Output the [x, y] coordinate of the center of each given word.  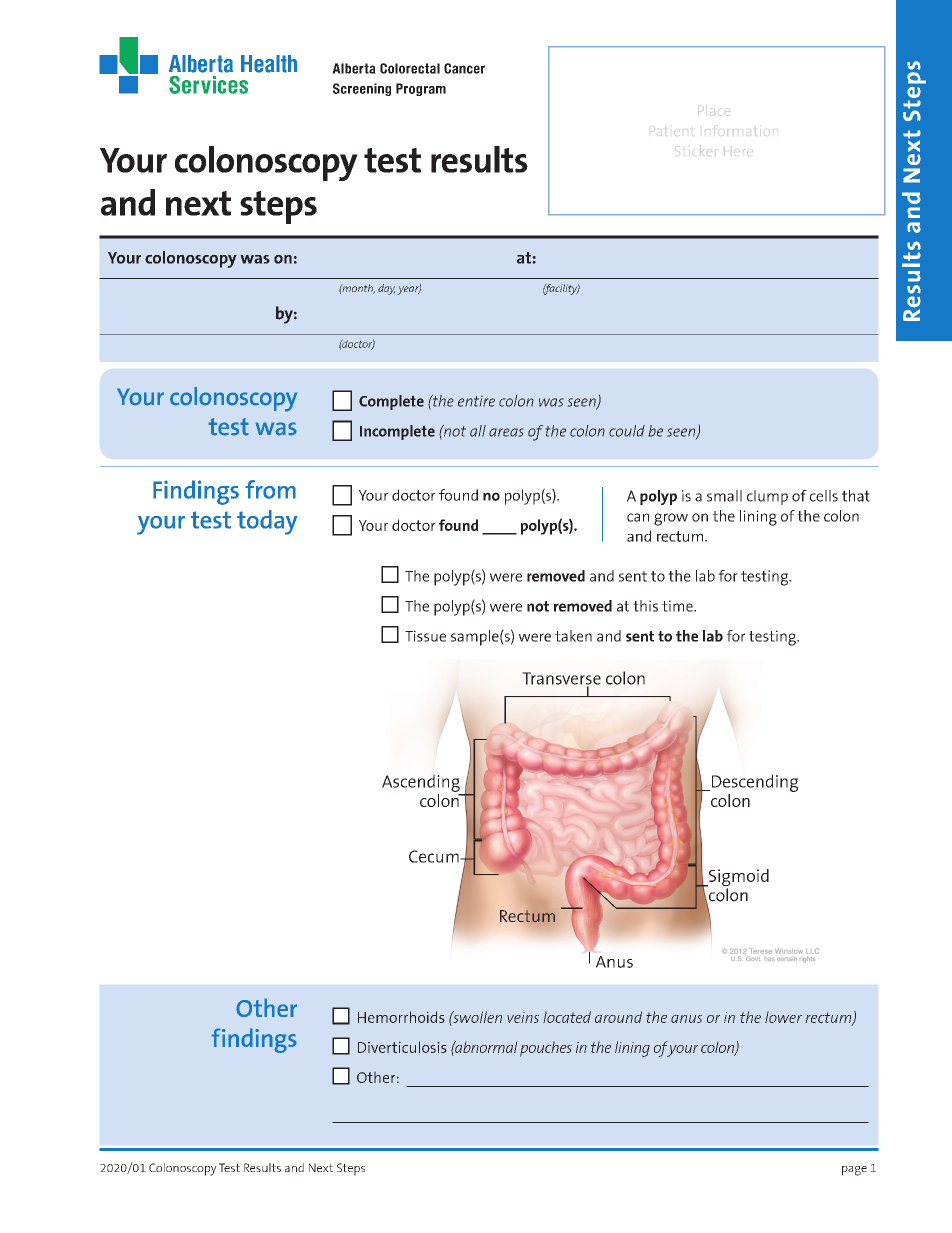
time [678, 606]
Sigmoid [738, 879]
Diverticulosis [402, 1047]
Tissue [425, 636]
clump [767, 497]
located [567, 1017]
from [270, 489]
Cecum [435, 856]
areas [506, 432]
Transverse [561, 679]
